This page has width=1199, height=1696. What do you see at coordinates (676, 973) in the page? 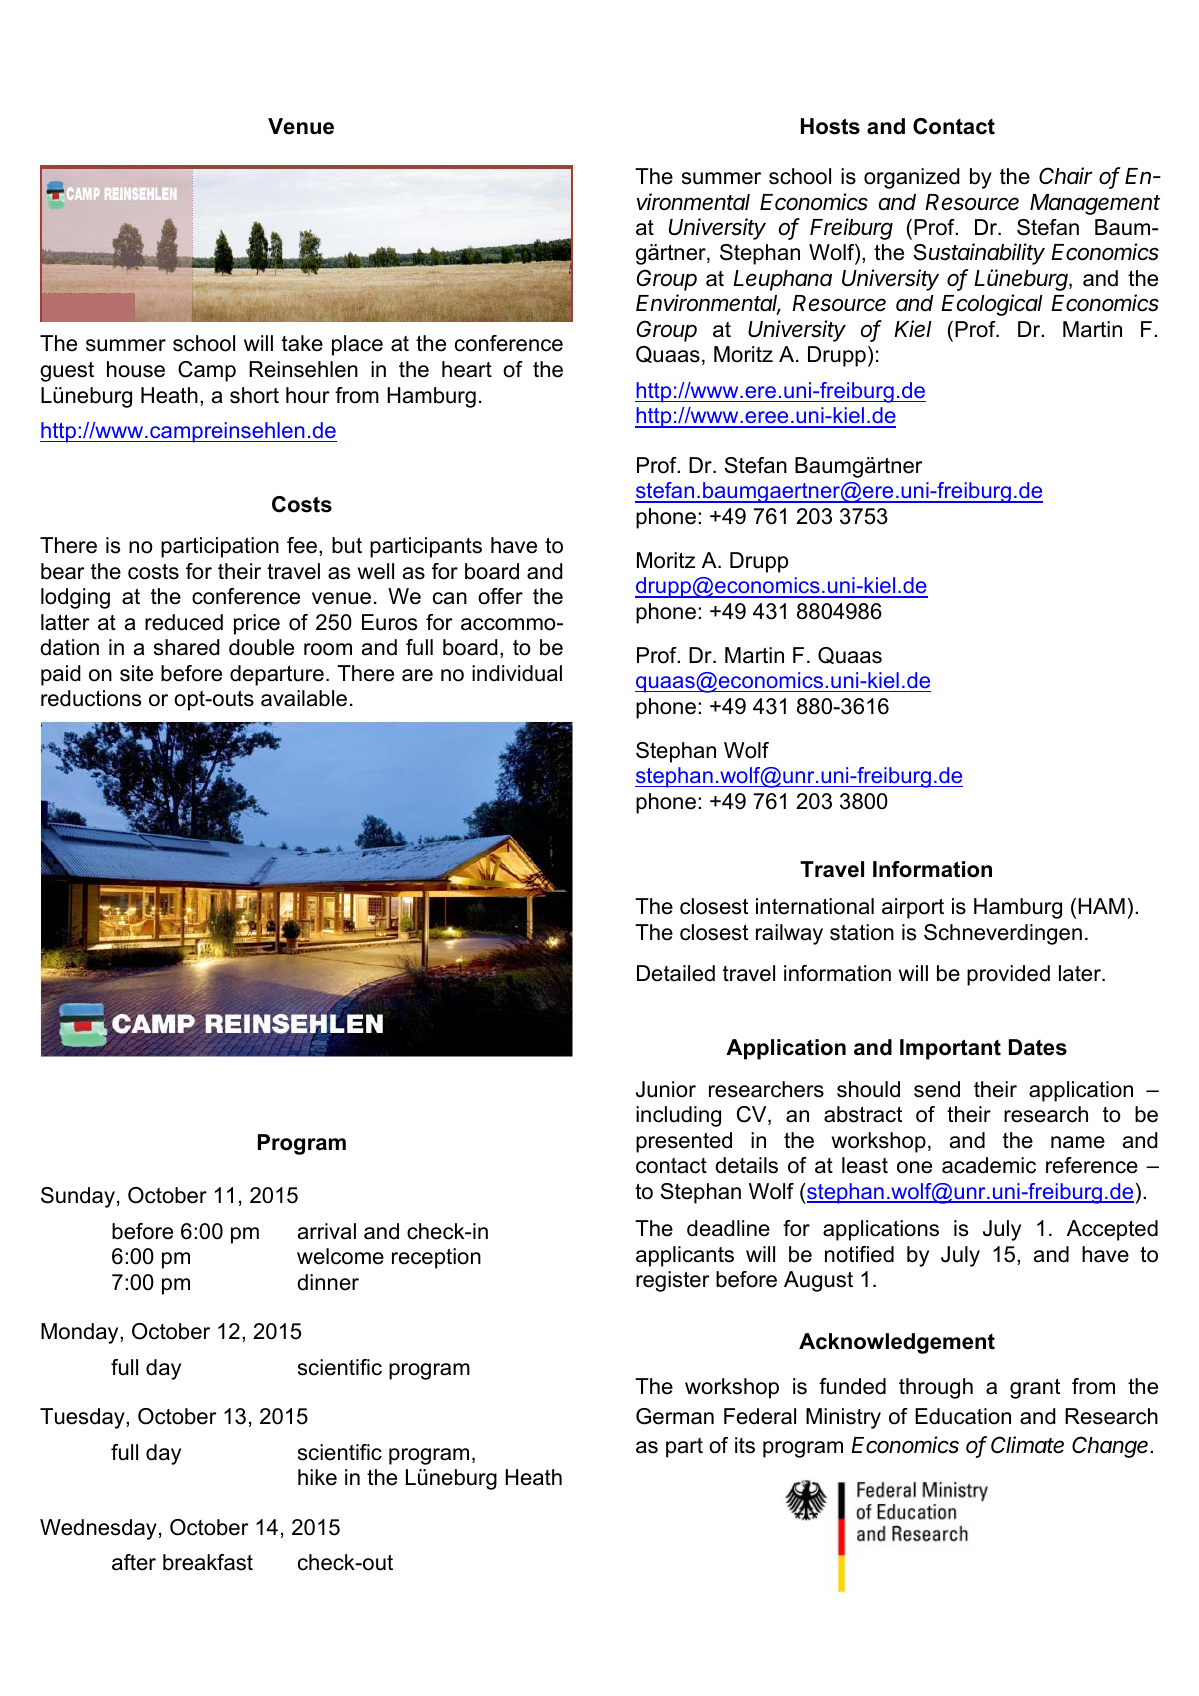
I see `Detailed` at bounding box center [676, 973].
